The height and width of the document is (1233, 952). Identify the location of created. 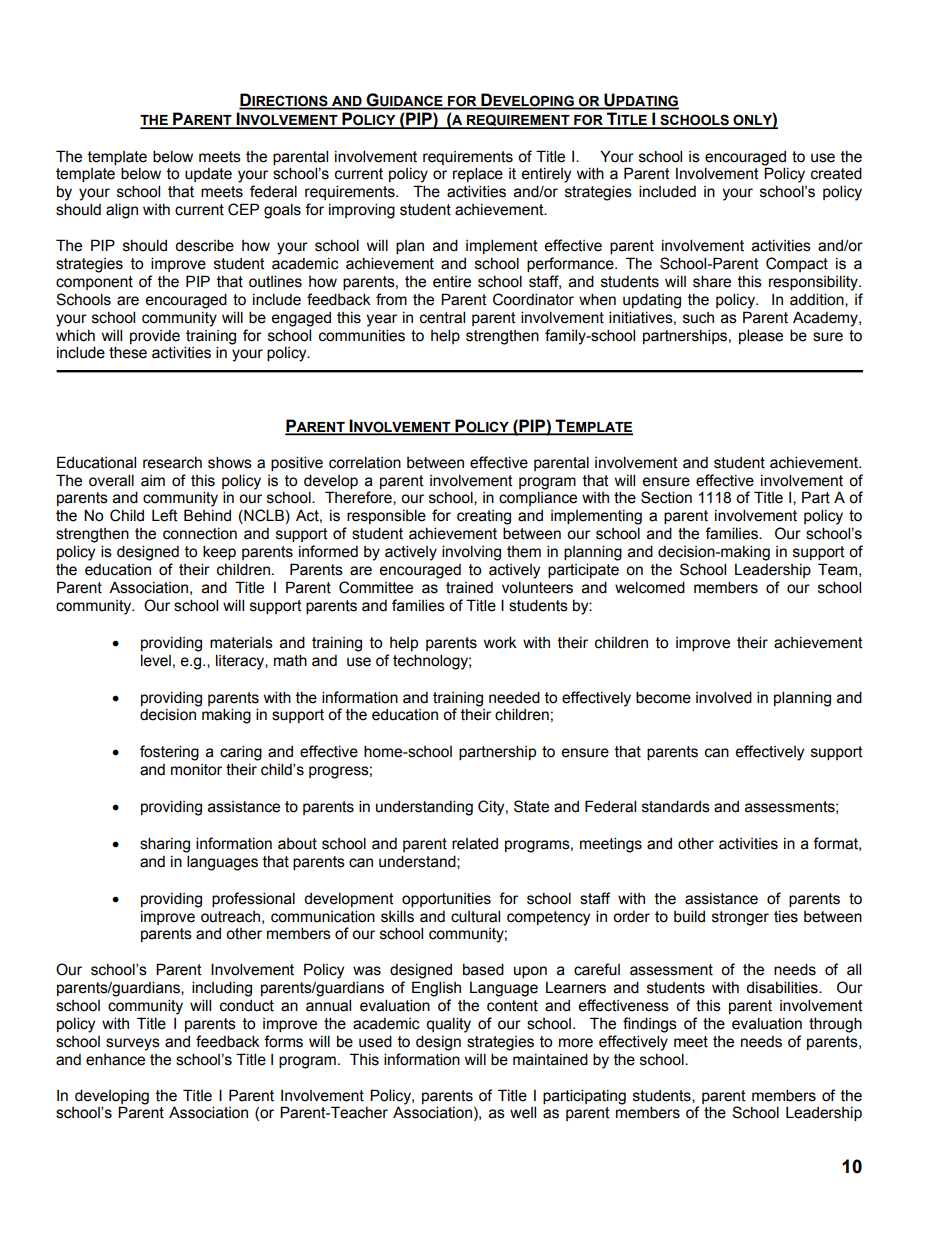
(836, 173).
